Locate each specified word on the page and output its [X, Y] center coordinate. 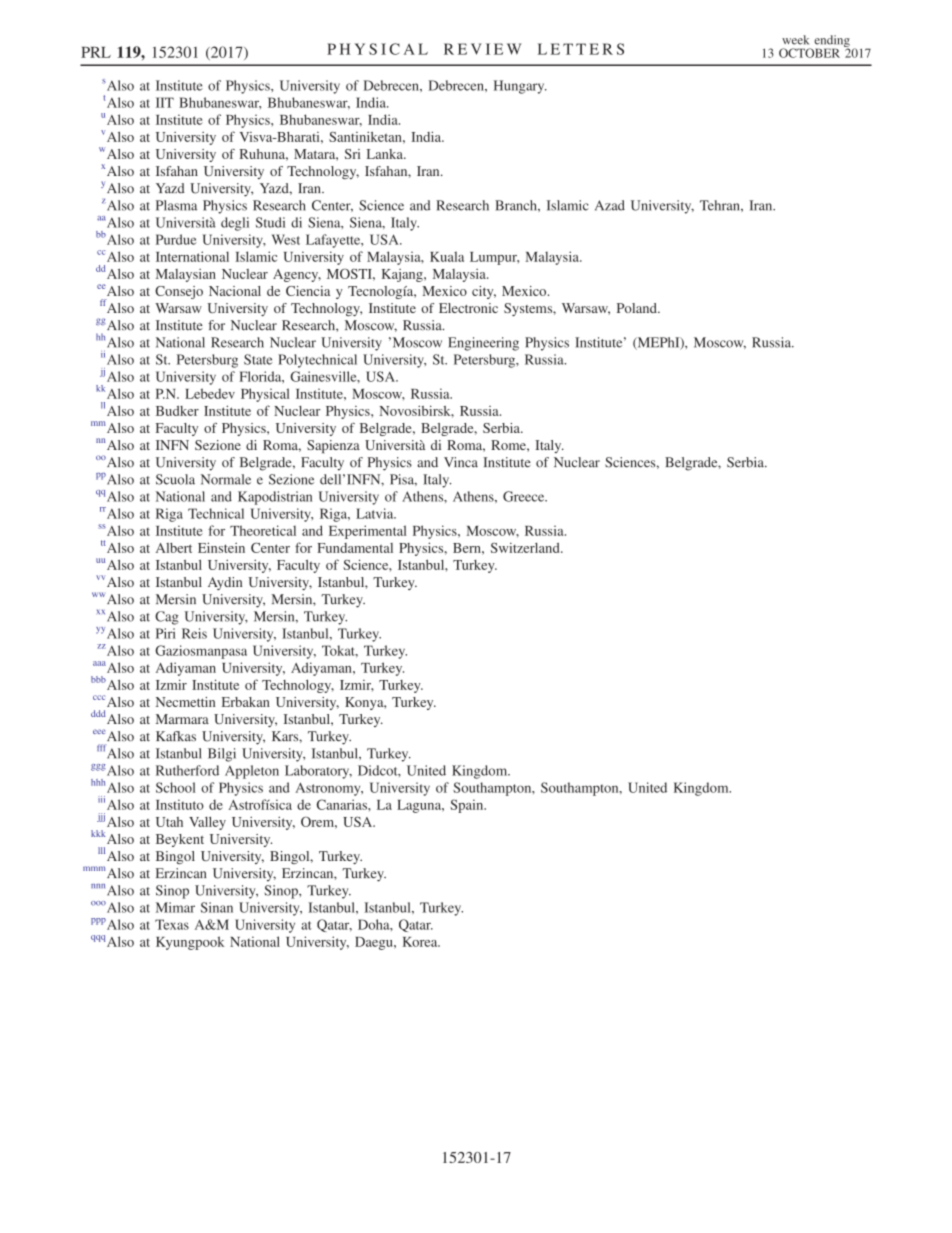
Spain [468, 806]
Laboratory [318, 772]
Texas [172, 924]
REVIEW [483, 49]
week [795, 40]
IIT [165, 102]
